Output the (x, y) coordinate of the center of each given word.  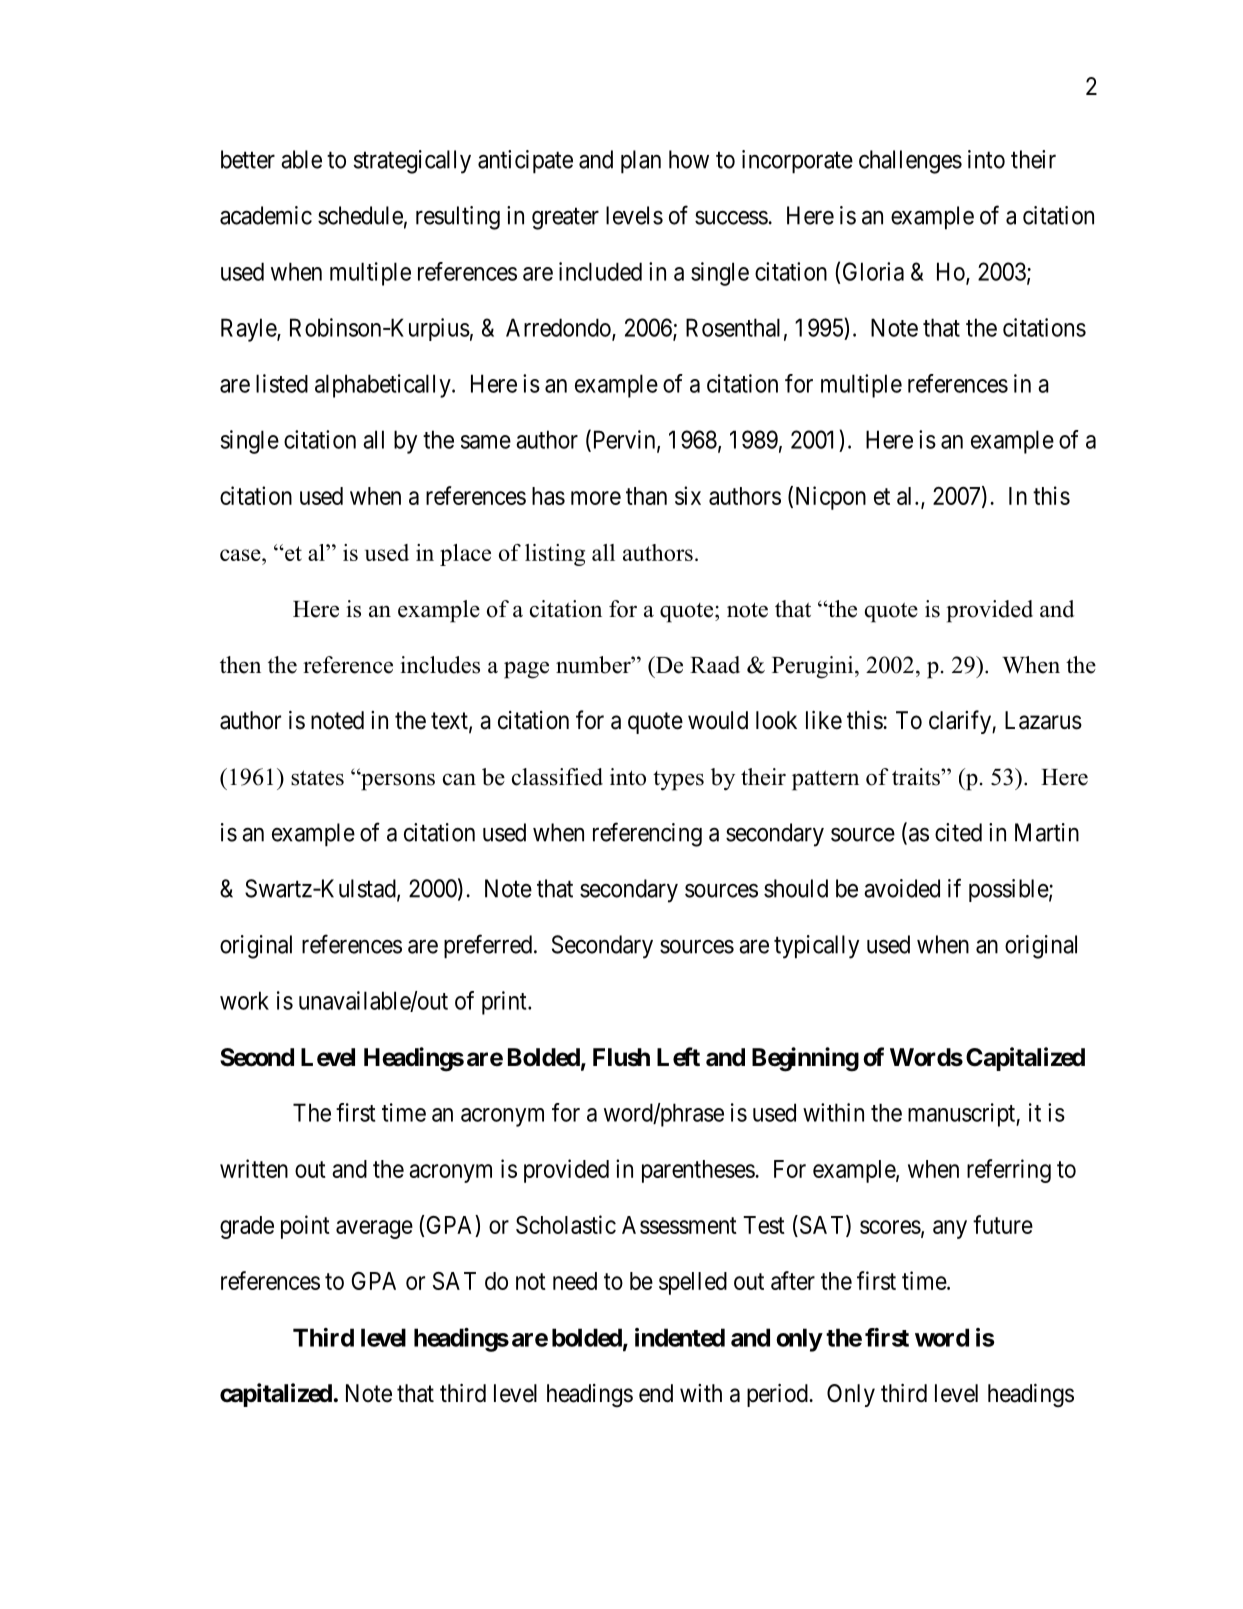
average (374, 1229)
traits (917, 777)
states (317, 778)
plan (641, 162)
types (678, 781)
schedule (360, 215)
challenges (910, 162)
